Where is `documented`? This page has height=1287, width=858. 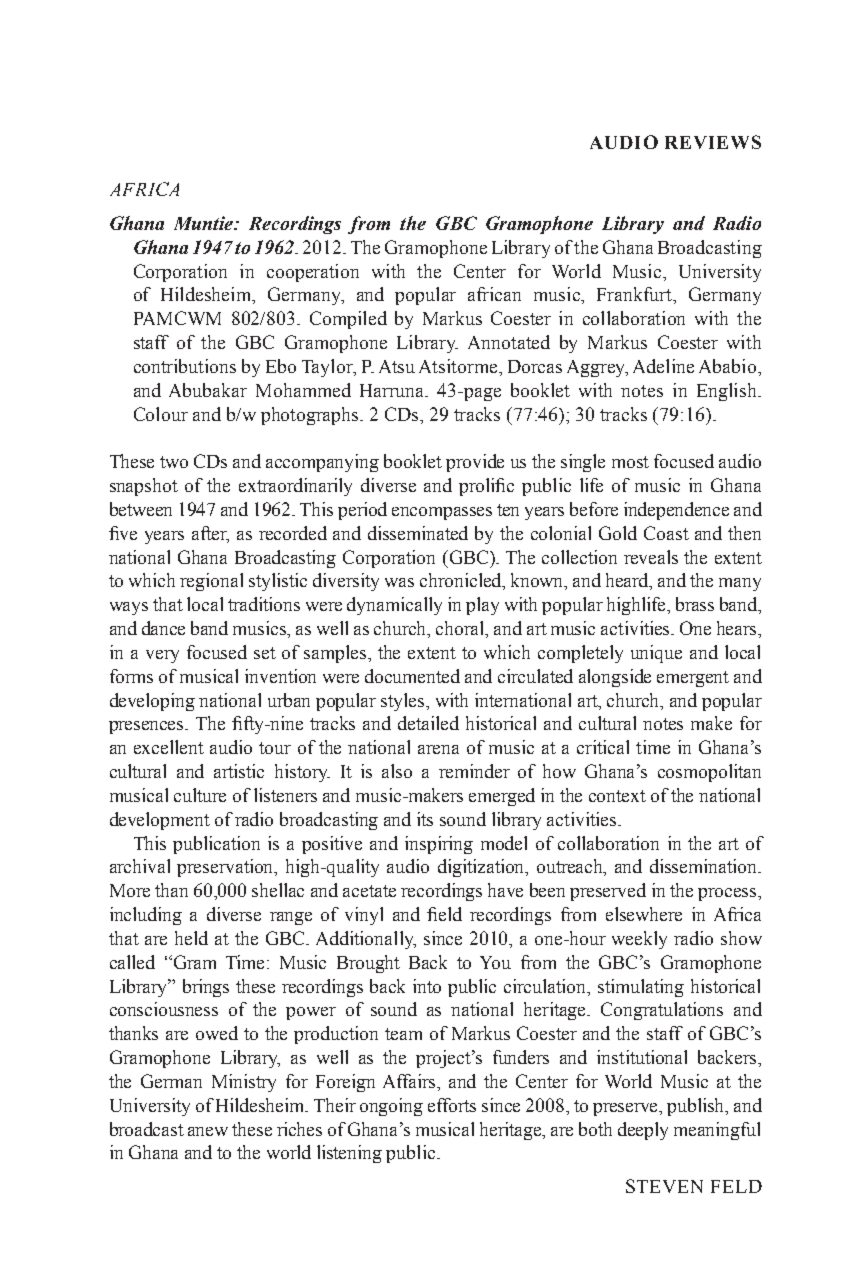 documented is located at coordinates (412, 676).
